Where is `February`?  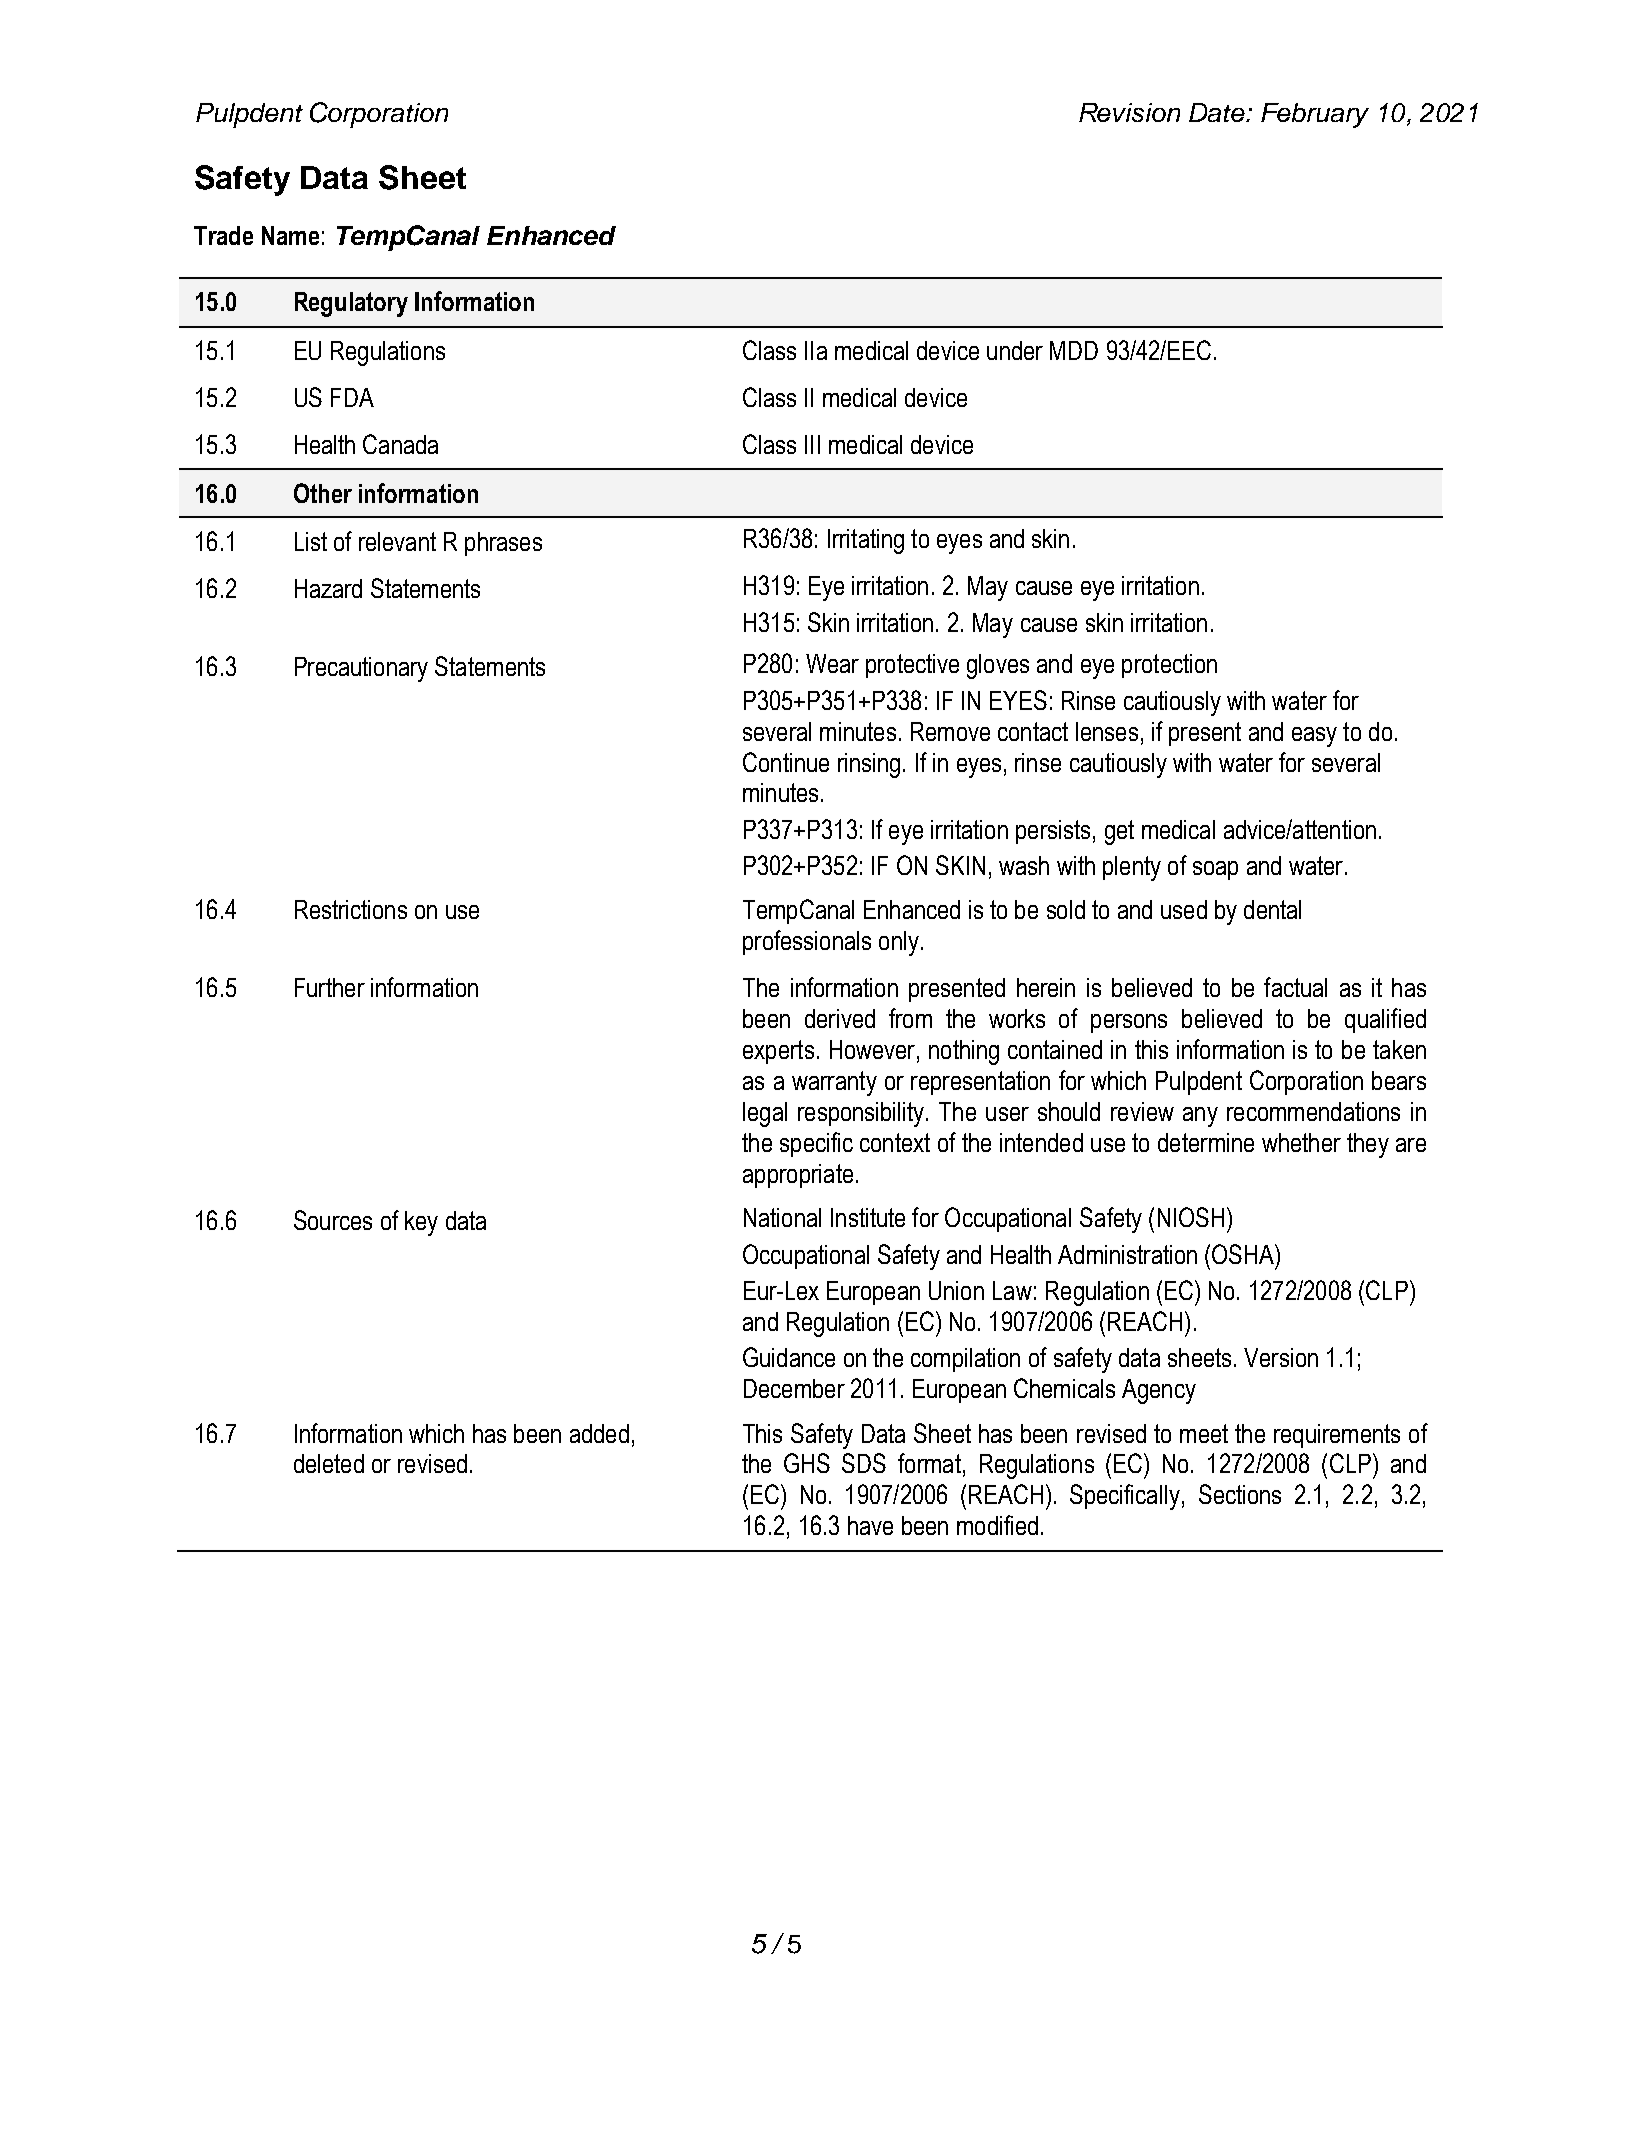
February is located at coordinates (1315, 115).
